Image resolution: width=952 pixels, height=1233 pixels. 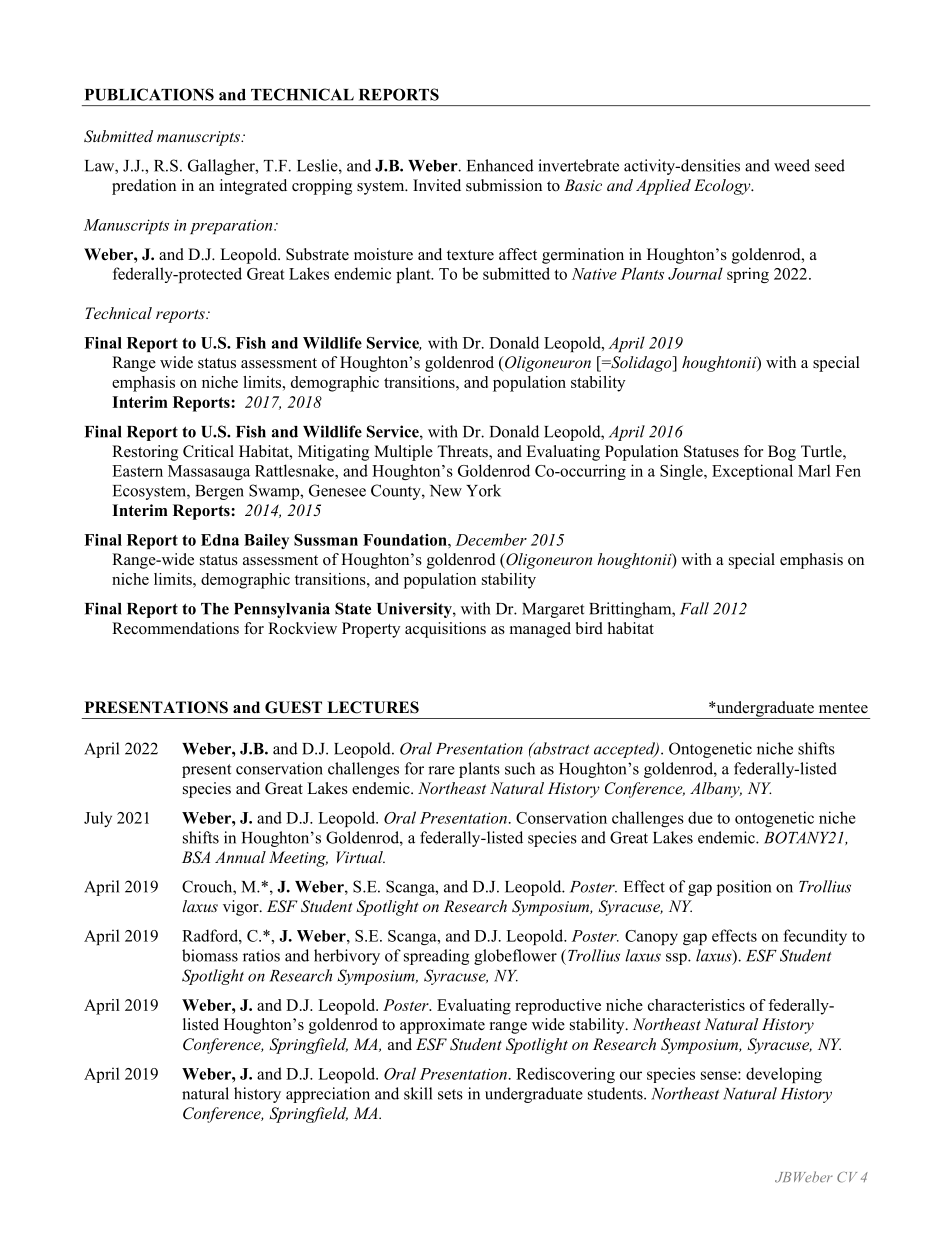 I want to click on BSA, so click(x=196, y=857).
